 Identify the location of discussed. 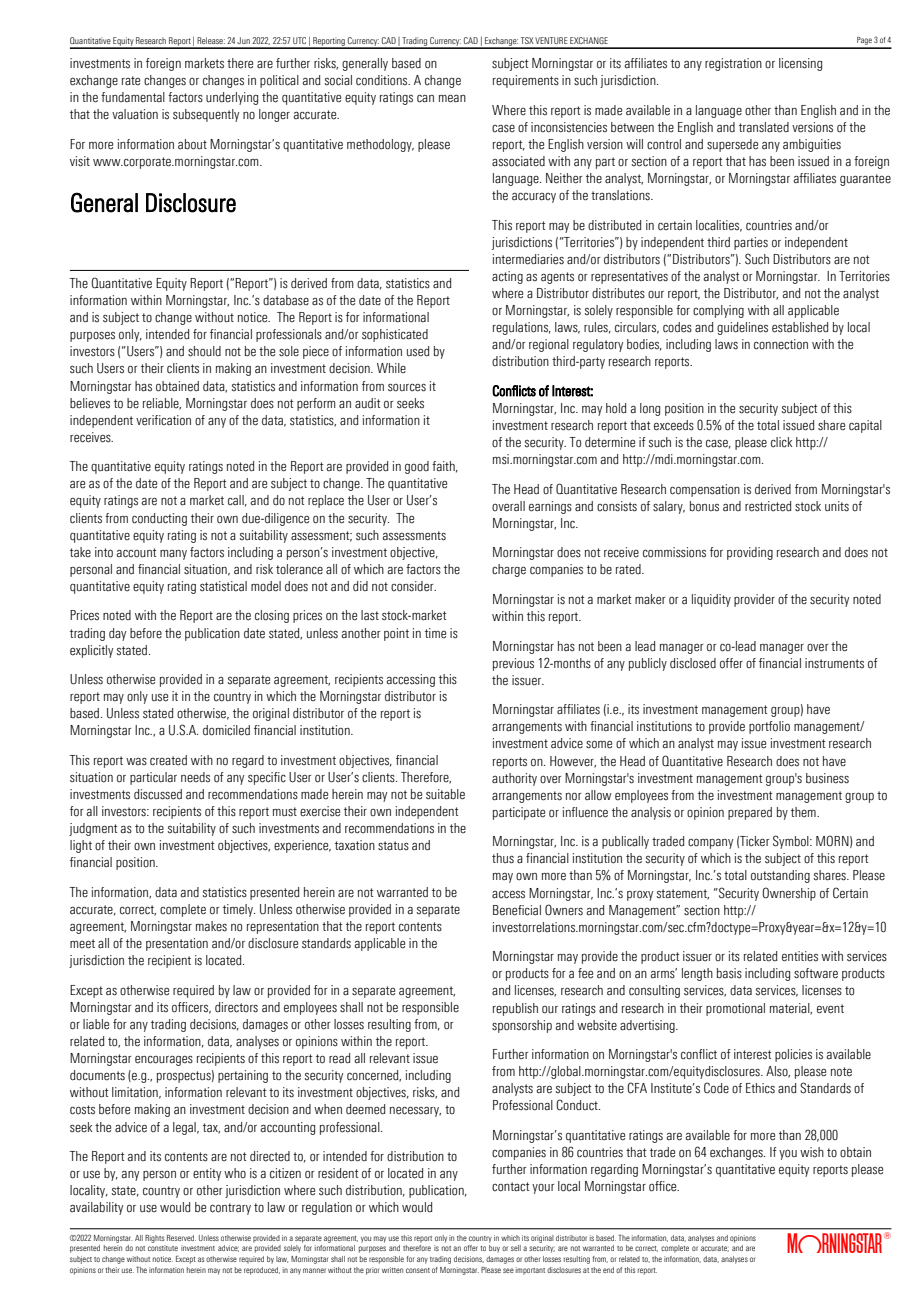
(158, 794).
